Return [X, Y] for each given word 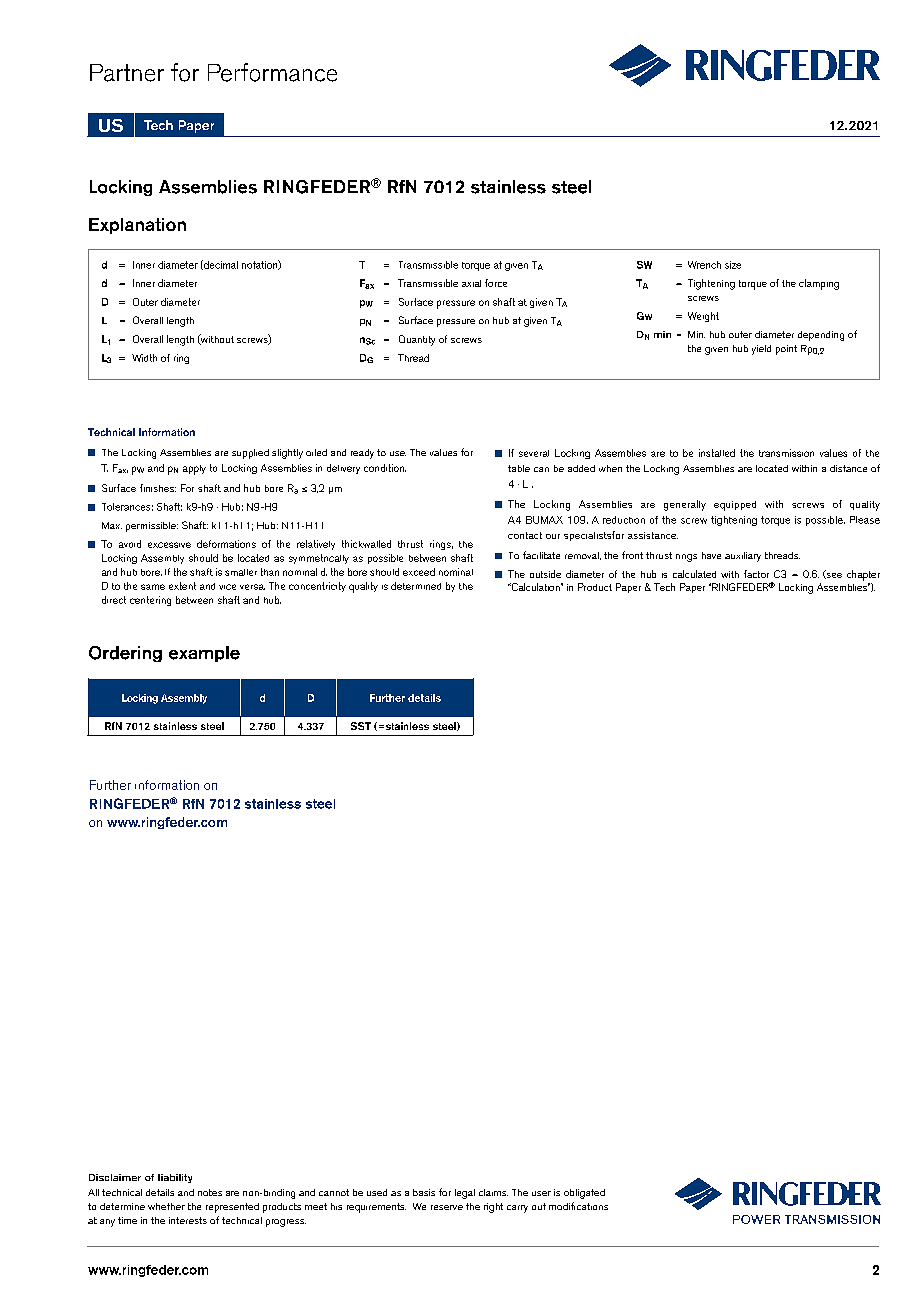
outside [545, 574]
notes [210, 1192]
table [519, 468]
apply [194, 470]
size [733, 265]
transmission [786, 453]
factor [756, 574]
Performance [272, 72]
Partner [127, 73]
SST [361, 726]
